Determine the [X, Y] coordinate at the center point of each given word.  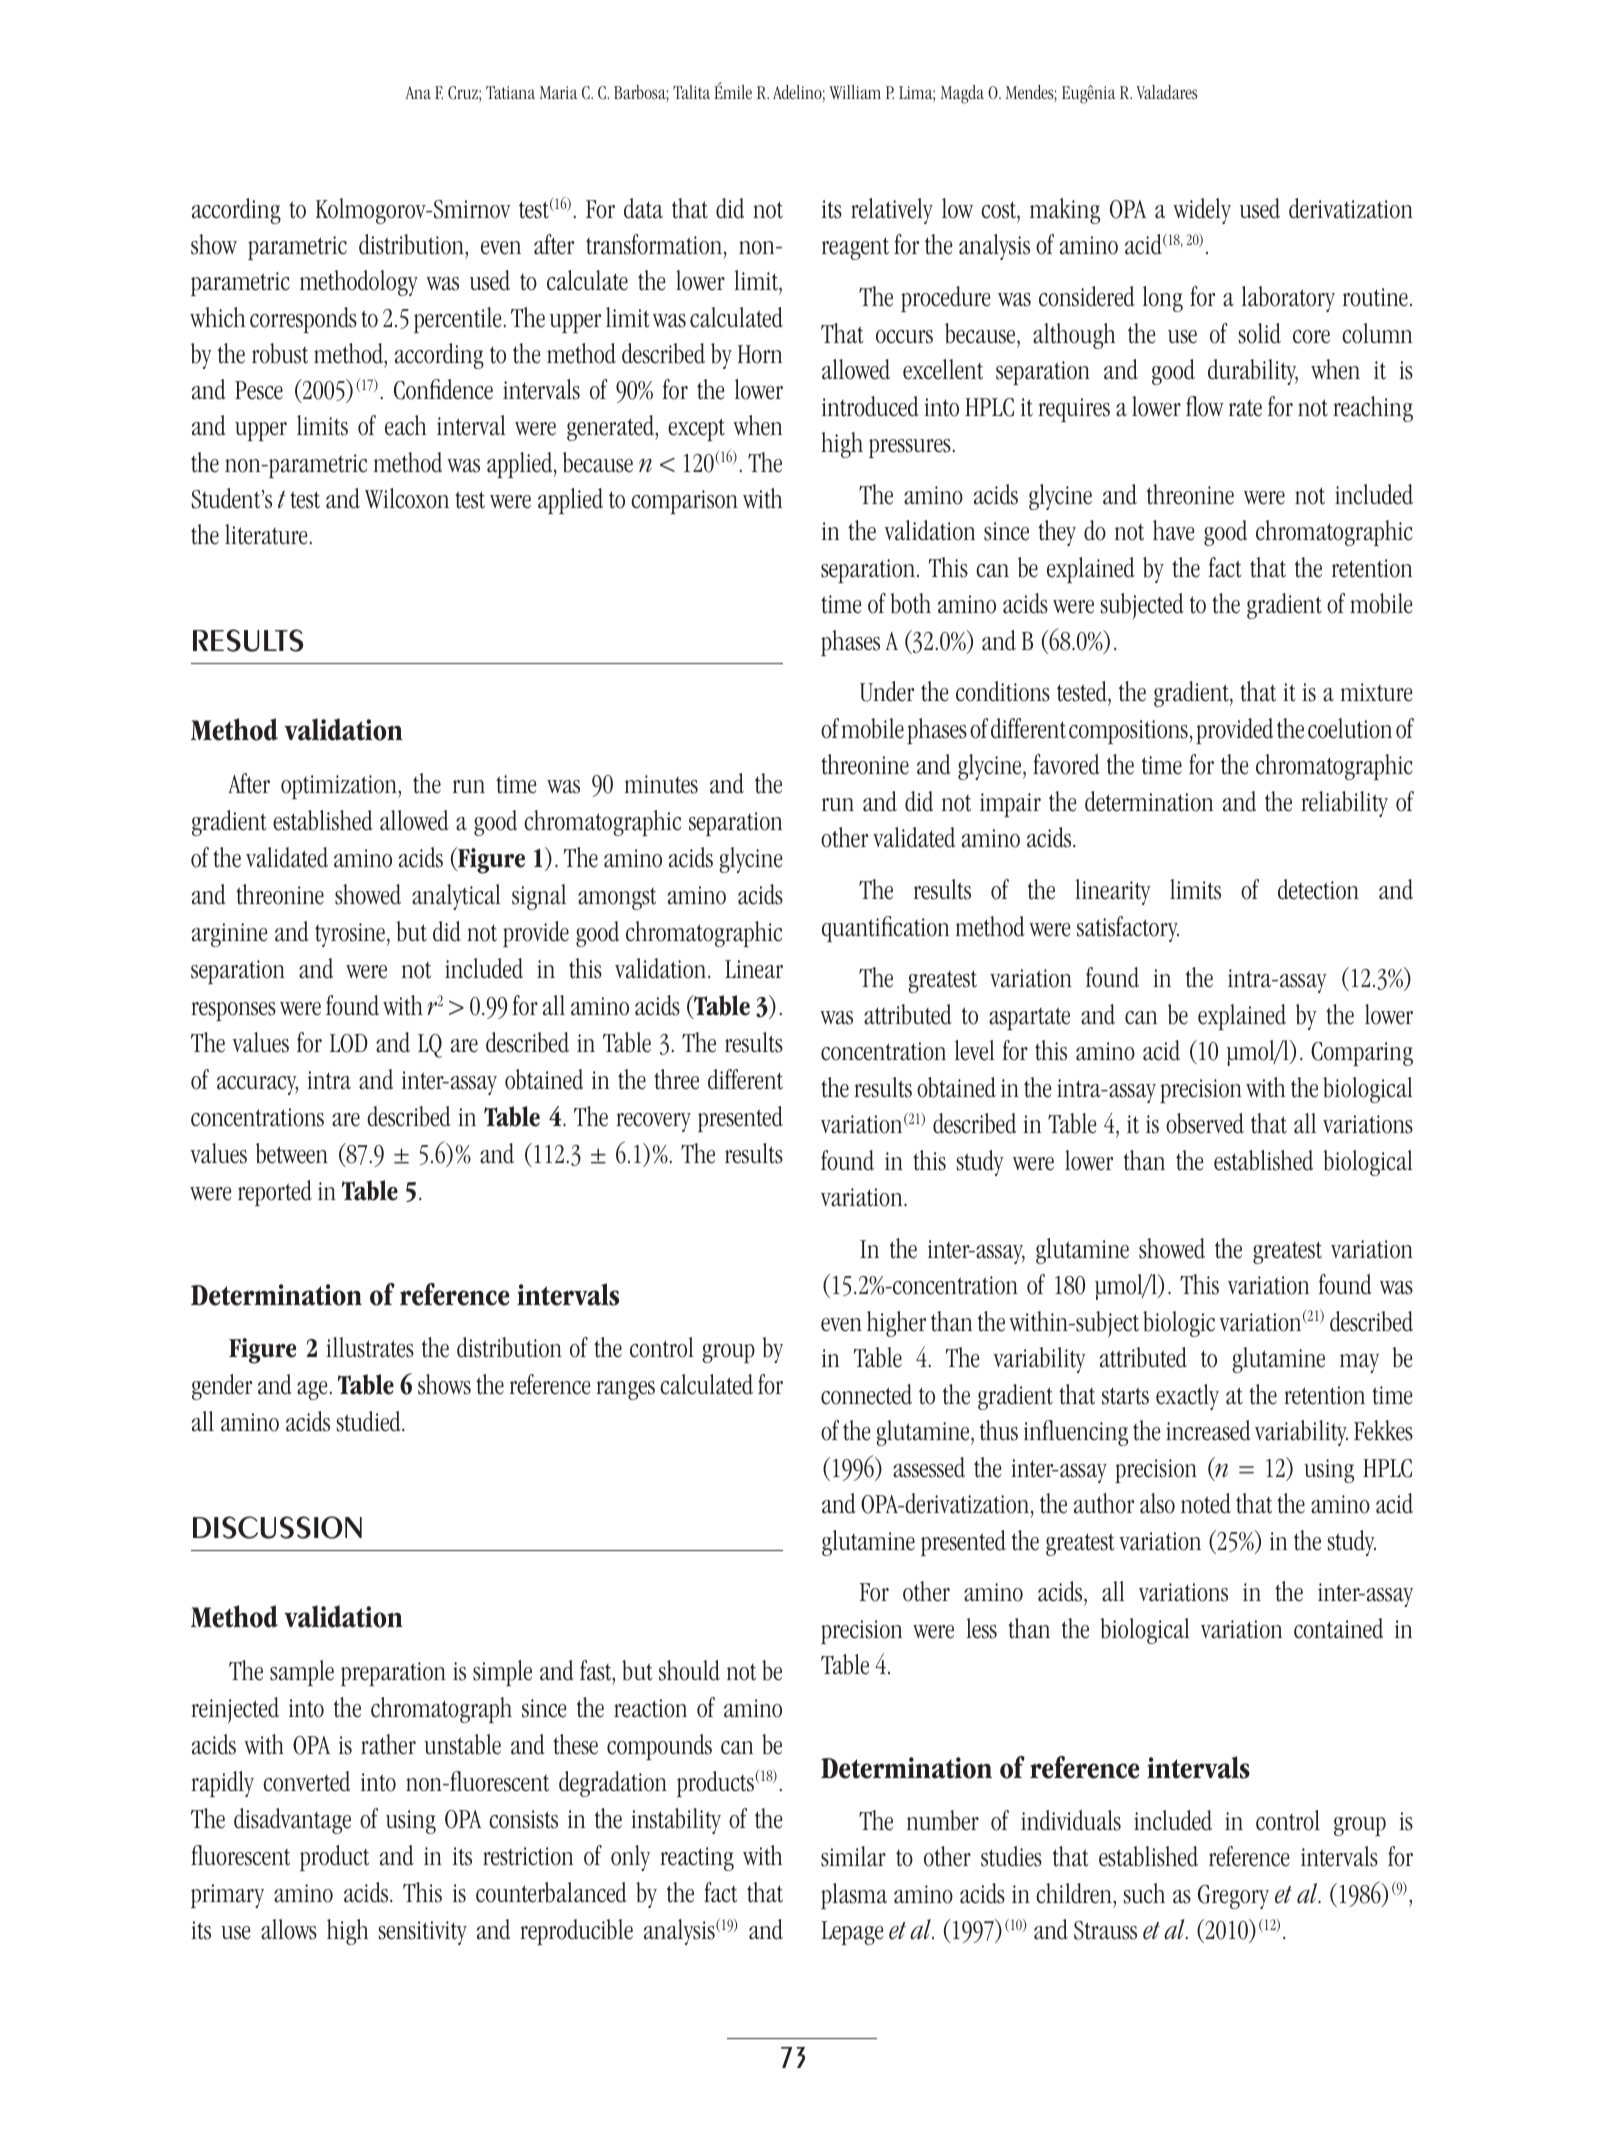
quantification [885, 929]
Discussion [277, 1527]
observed [1205, 1123]
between [292, 1153]
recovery [653, 1122]
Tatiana [510, 92]
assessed [929, 1467]
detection [1318, 889]
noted [1206, 1503]
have [1173, 530]
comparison [684, 502]
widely [1202, 211]
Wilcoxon [407, 498]
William [855, 92]
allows [289, 1929]
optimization [340, 787]
